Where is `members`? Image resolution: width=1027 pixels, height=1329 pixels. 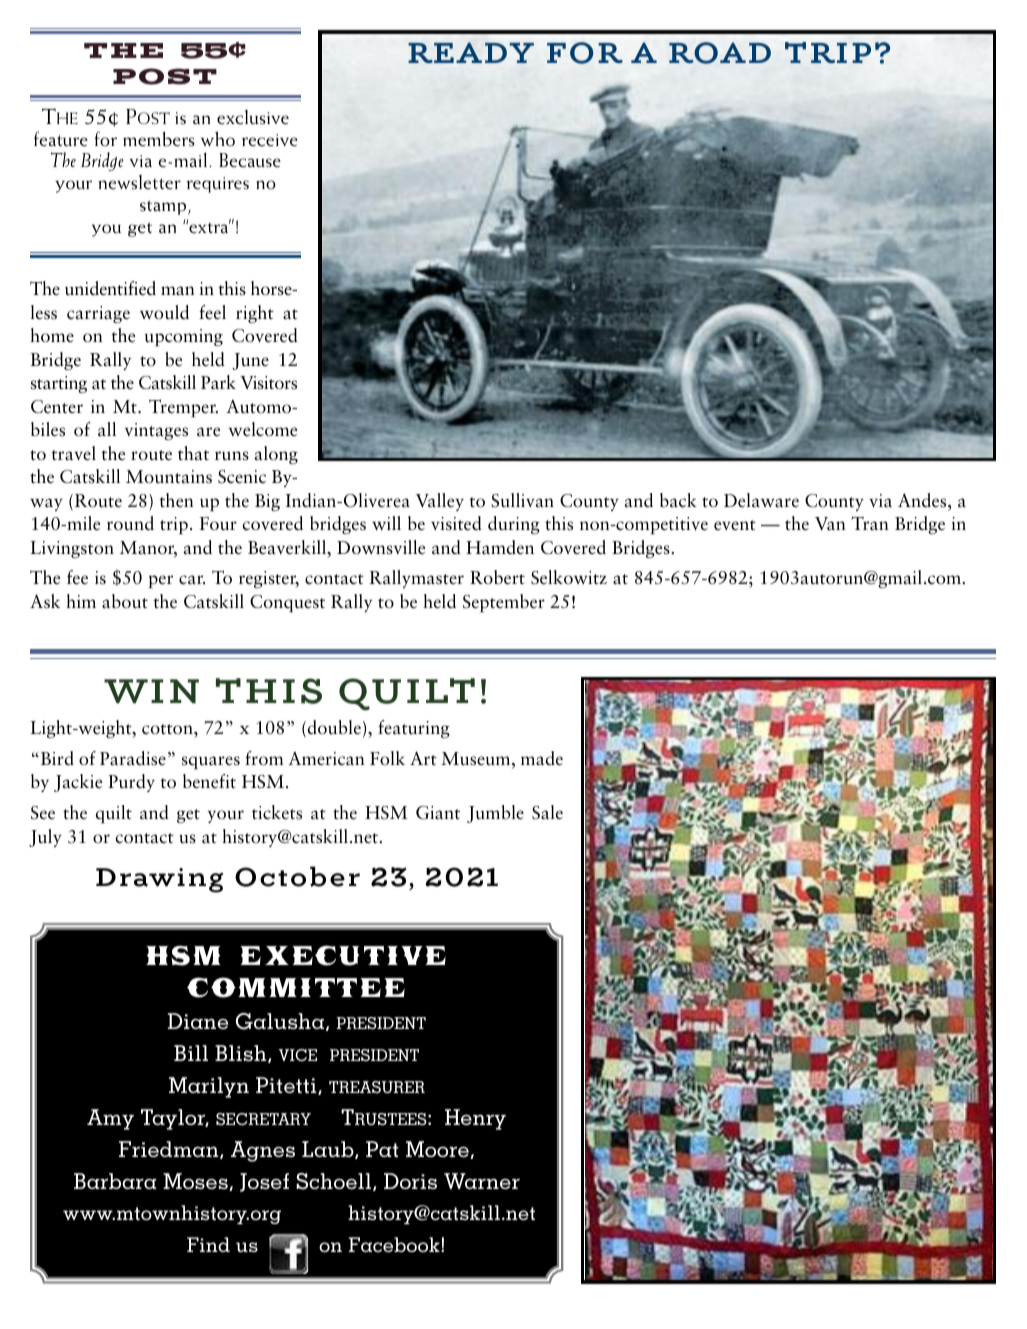
members is located at coordinates (159, 139).
